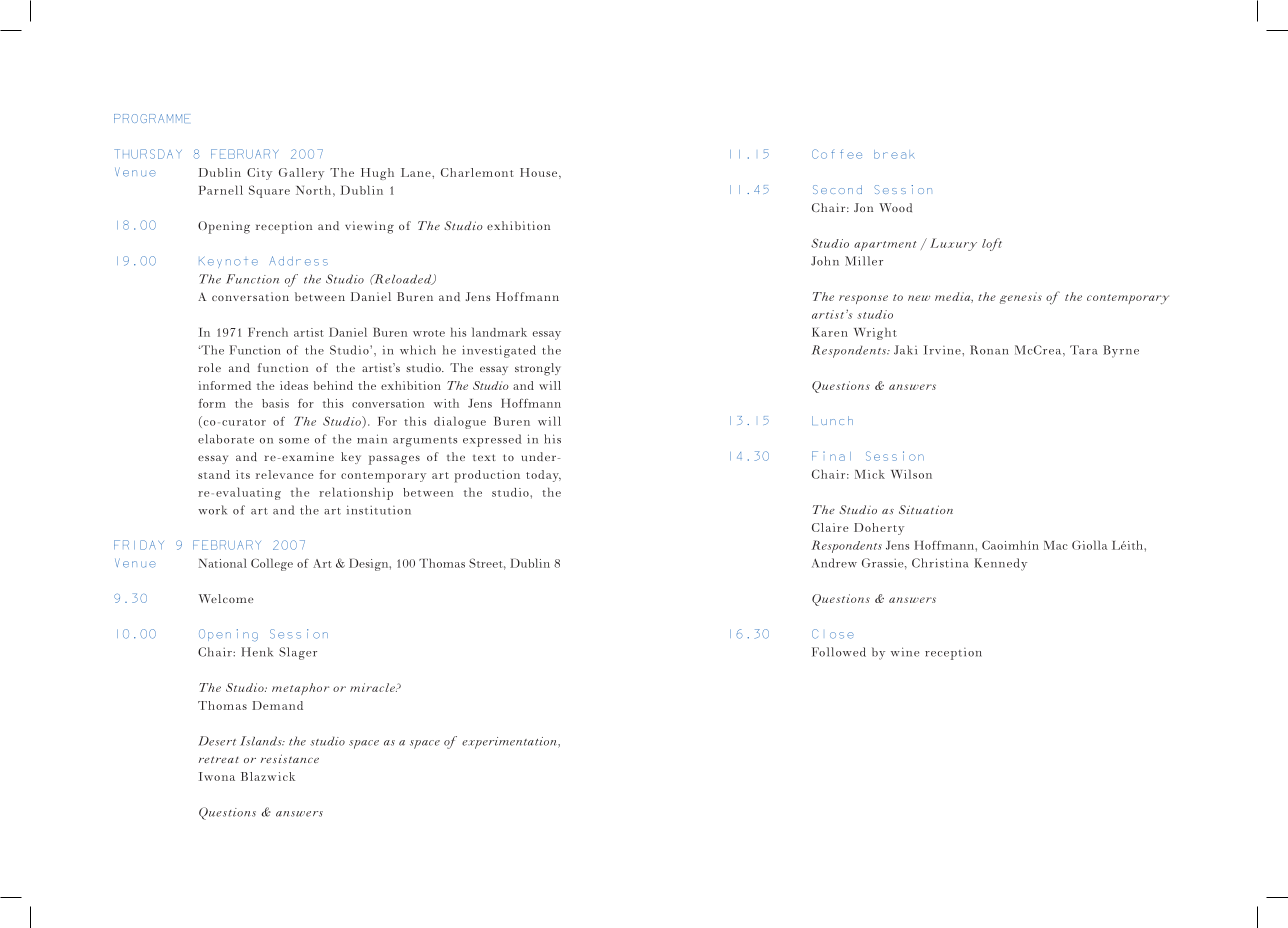  I want to click on Coffee, so click(837, 154).
